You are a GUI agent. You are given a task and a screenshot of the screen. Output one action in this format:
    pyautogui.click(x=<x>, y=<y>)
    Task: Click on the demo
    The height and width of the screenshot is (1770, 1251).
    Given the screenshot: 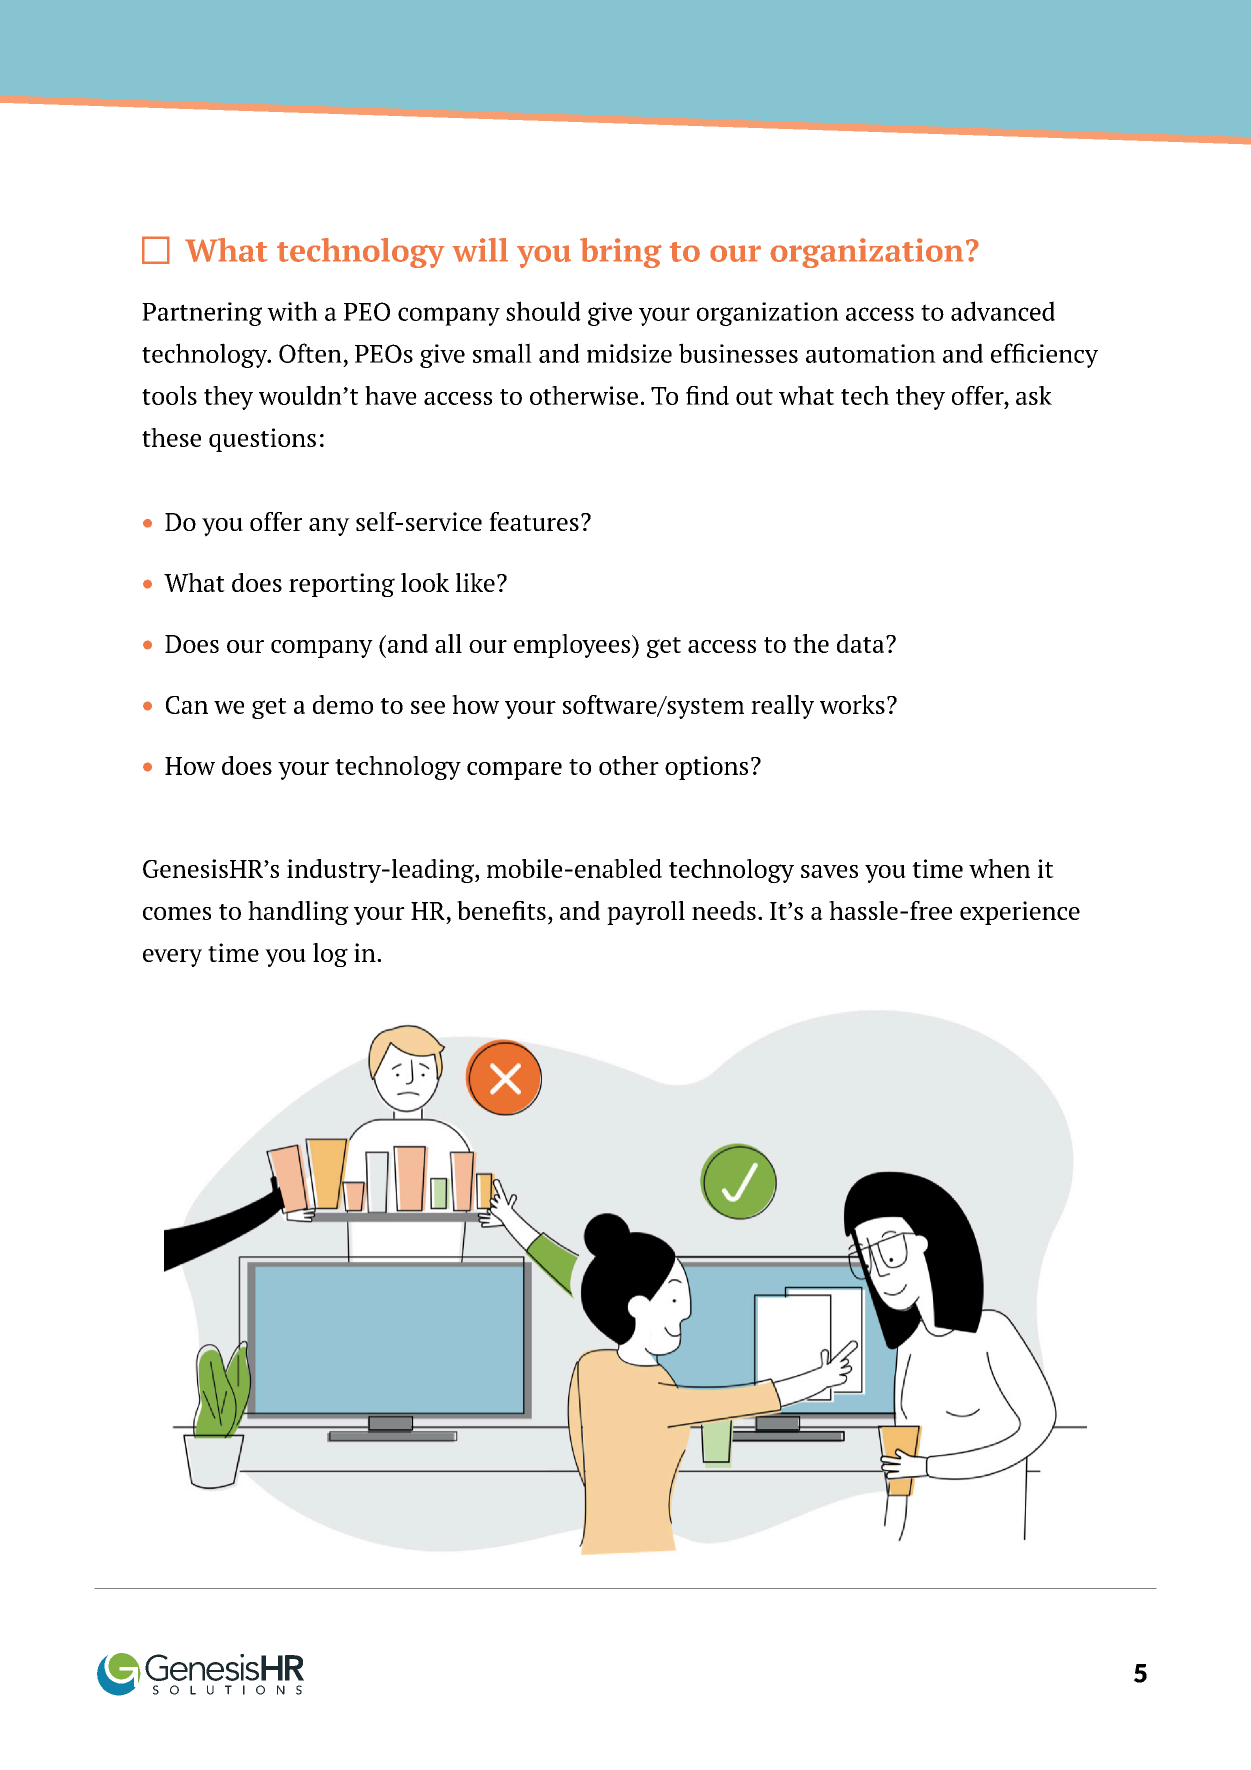 What is the action you would take?
    pyautogui.click(x=343, y=704)
